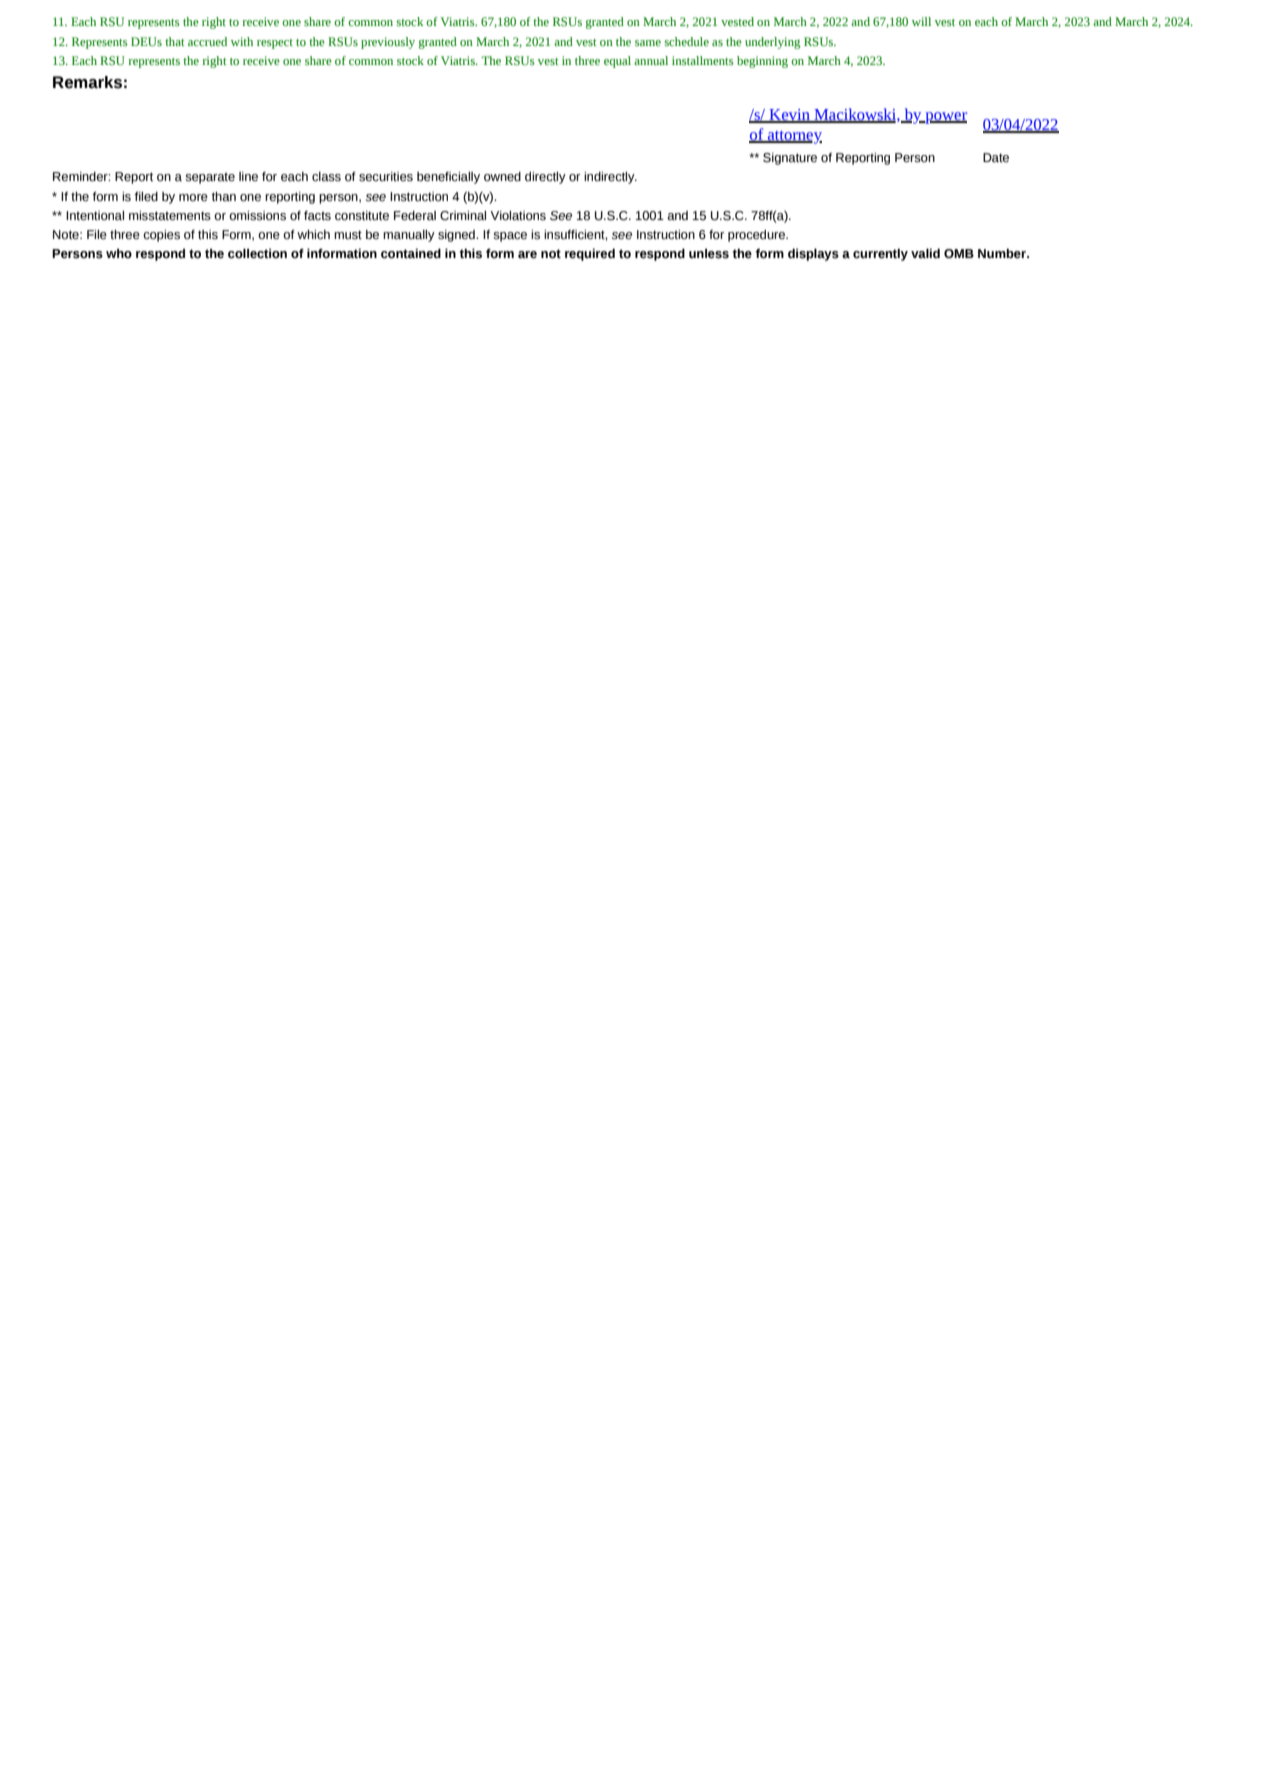 This image has width=1263, height=1787. Describe the element at coordinates (207, 41) in the image. I see `accrued` at that location.
